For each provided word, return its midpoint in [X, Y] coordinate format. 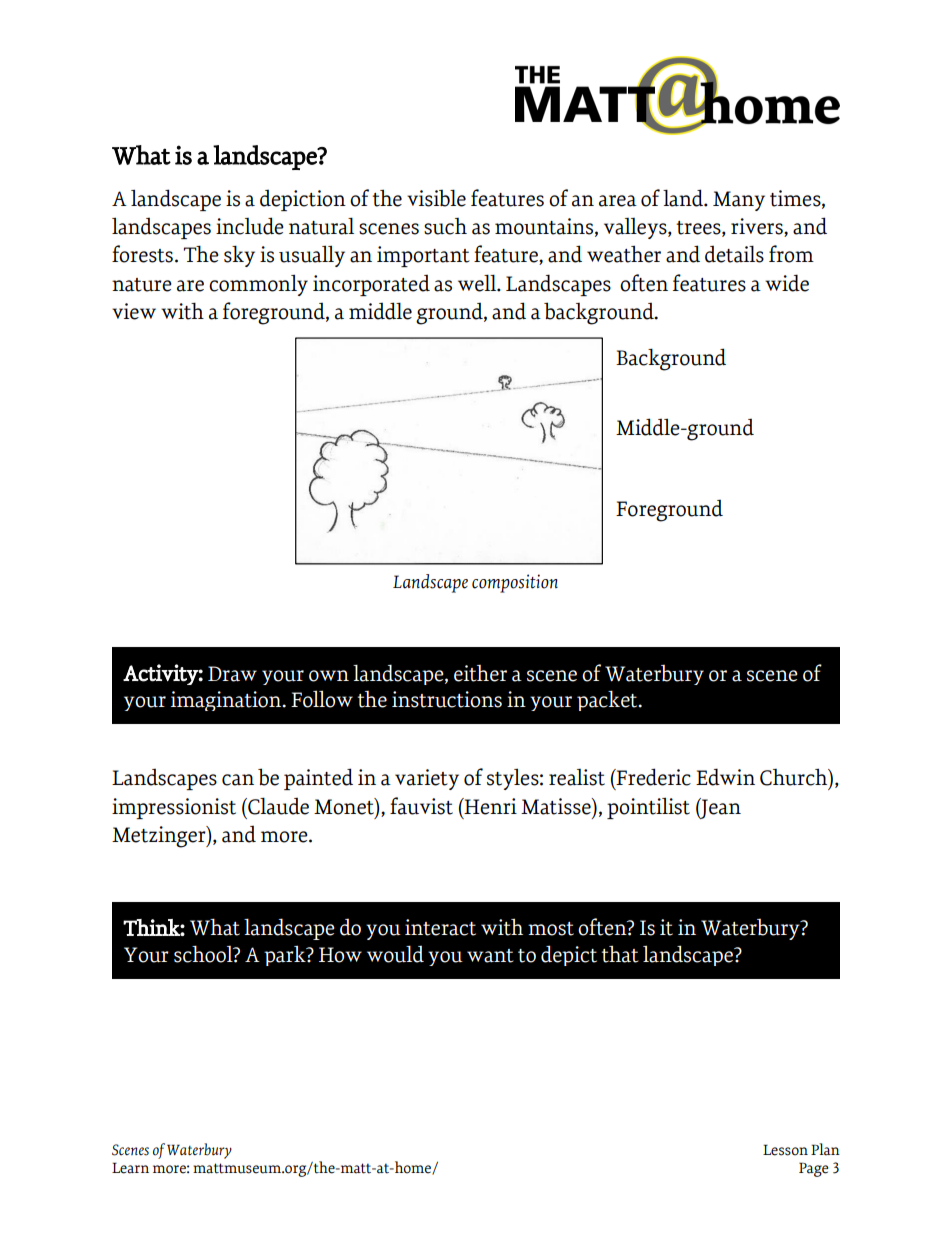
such [445, 226]
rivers [758, 227]
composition [515, 583]
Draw [232, 674]
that [620, 954]
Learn [130, 1168]
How [340, 955]
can [238, 780]
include [250, 226]
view [134, 311]
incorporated [371, 285]
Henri [489, 806]
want [490, 956]
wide [787, 283]
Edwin [725, 777]
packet [608, 701]
